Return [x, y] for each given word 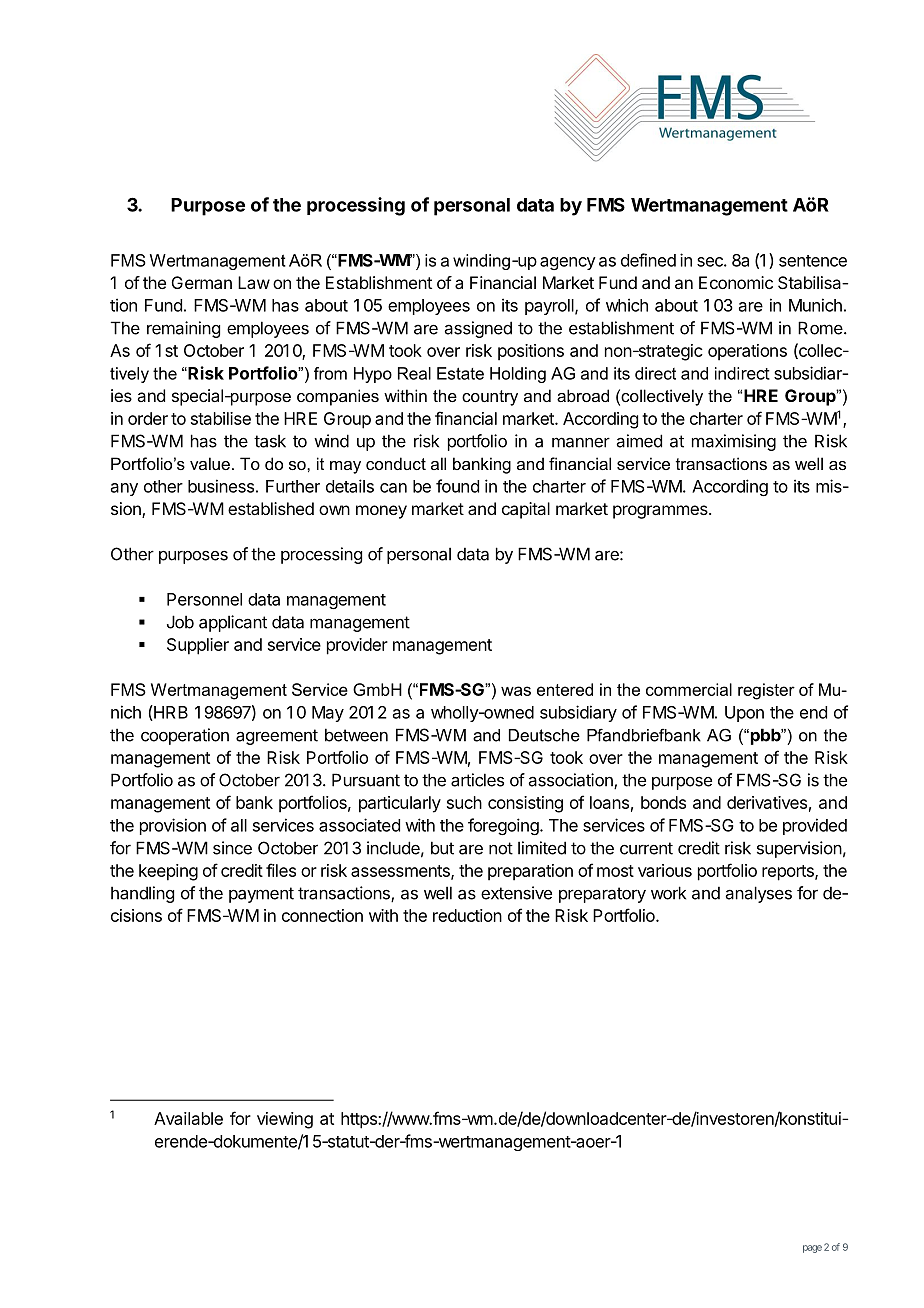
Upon [744, 714]
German [202, 282]
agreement [277, 737]
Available [188, 1118]
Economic [736, 282]
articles [477, 780]
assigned [478, 329]
